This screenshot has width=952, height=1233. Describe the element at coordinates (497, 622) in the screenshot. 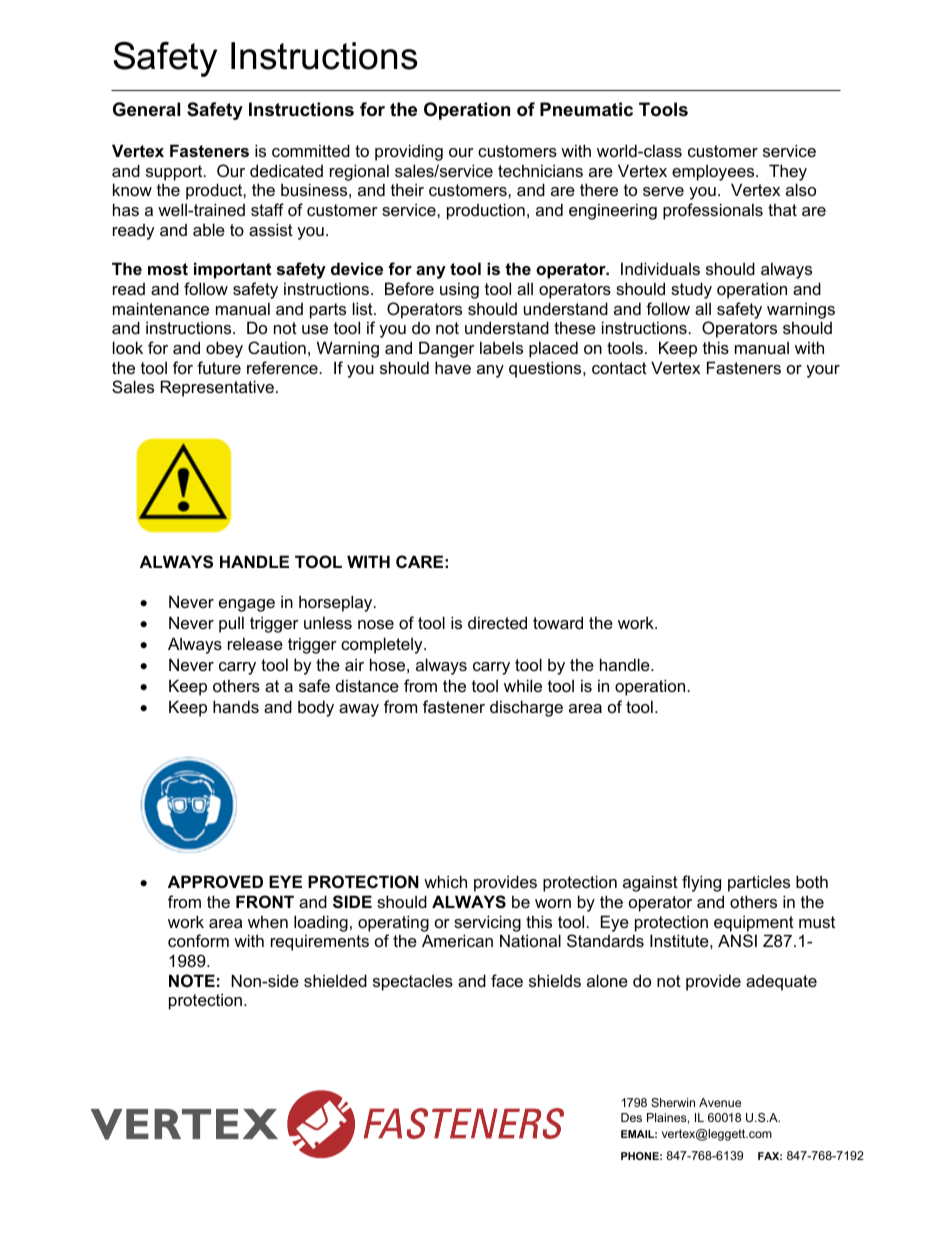

I see `directed` at that location.
